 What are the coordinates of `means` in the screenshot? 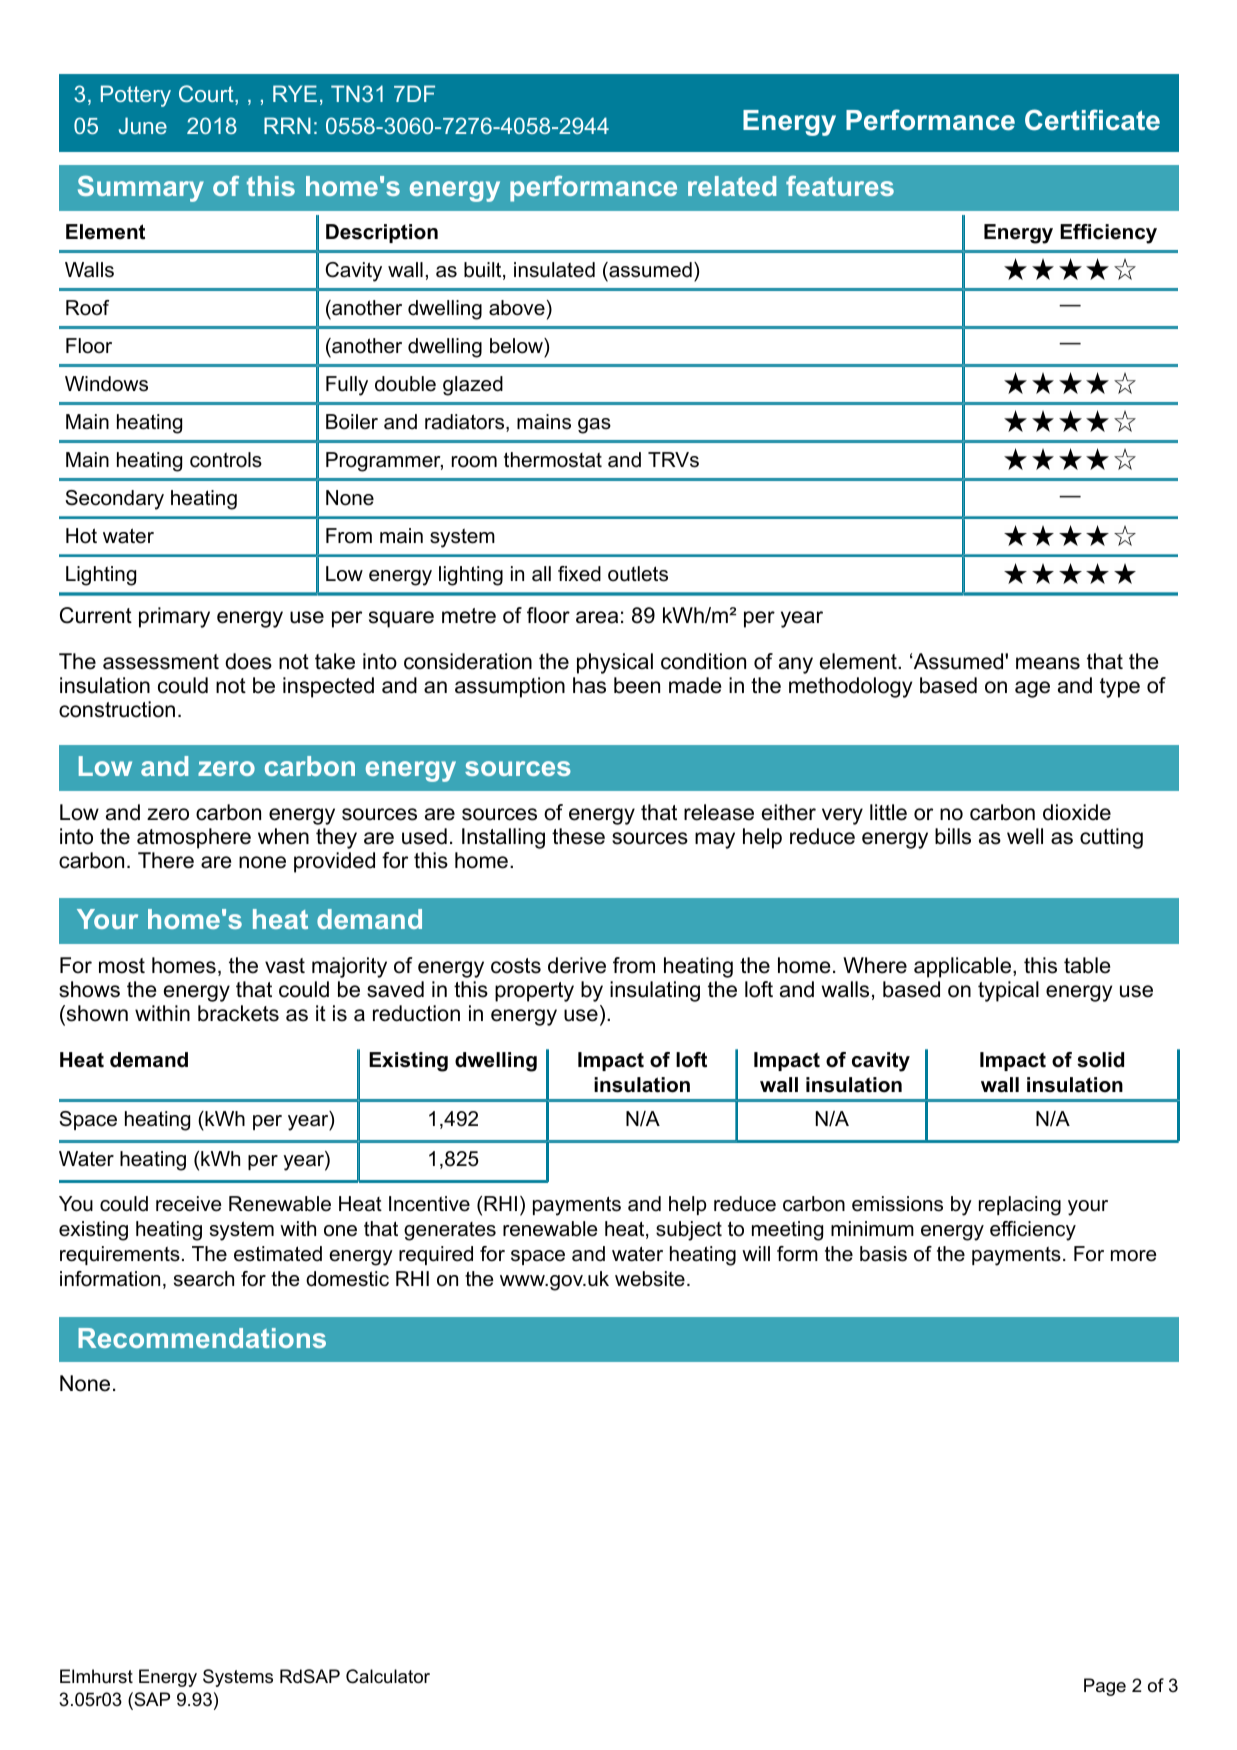 It's located at (1048, 663).
